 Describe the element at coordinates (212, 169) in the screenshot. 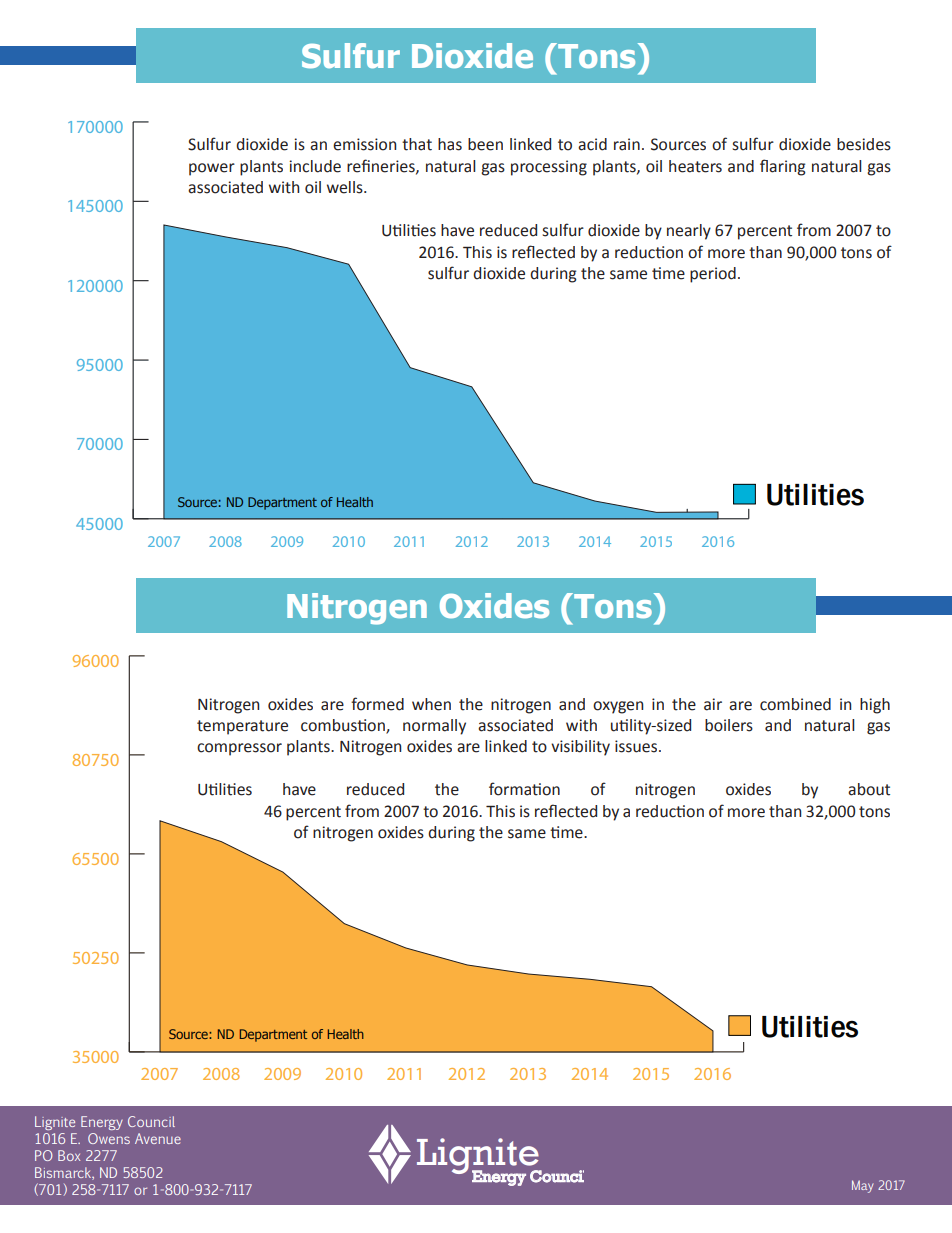

I see `power` at that location.
